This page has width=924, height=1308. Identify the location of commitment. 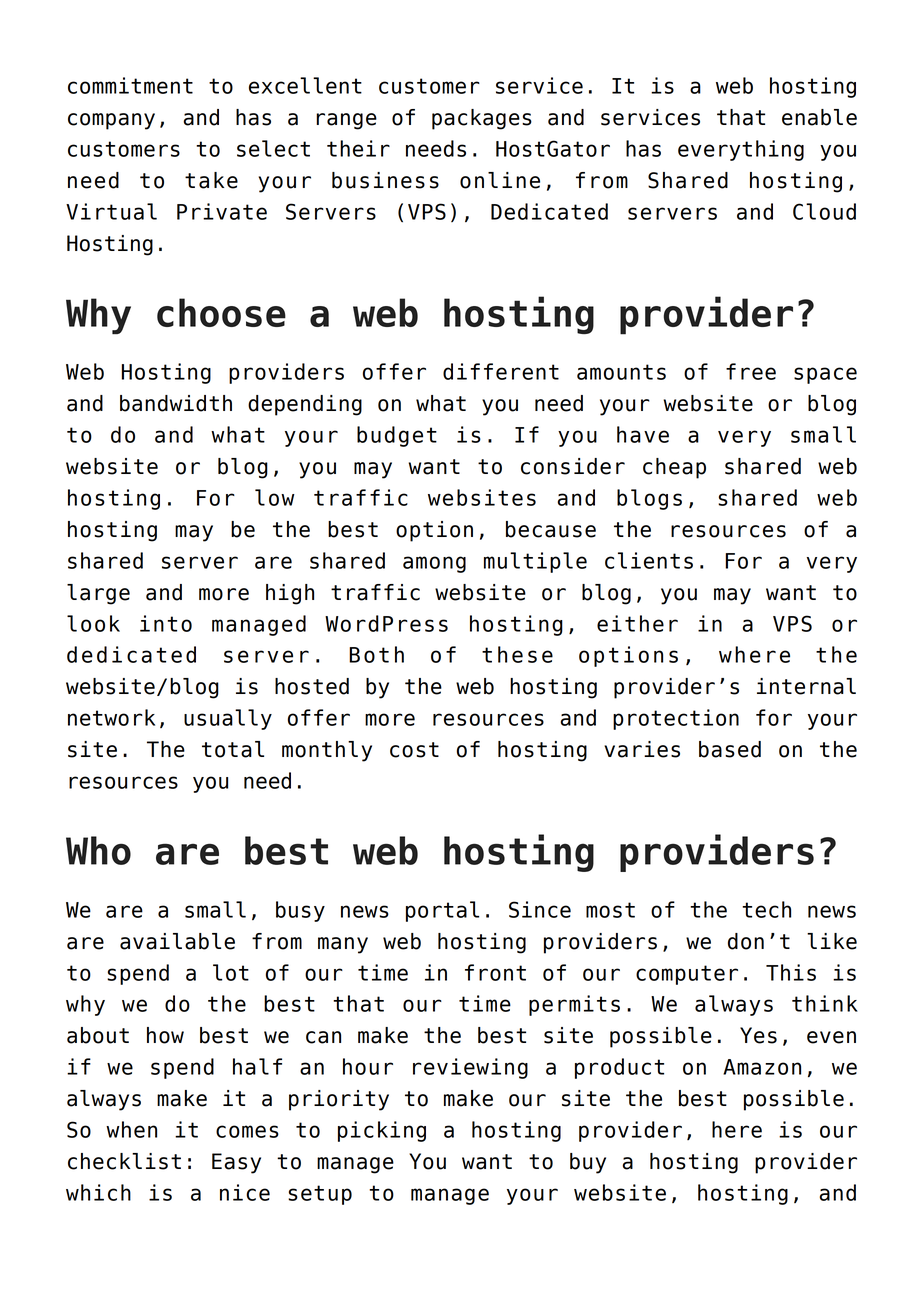
(130, 85).
